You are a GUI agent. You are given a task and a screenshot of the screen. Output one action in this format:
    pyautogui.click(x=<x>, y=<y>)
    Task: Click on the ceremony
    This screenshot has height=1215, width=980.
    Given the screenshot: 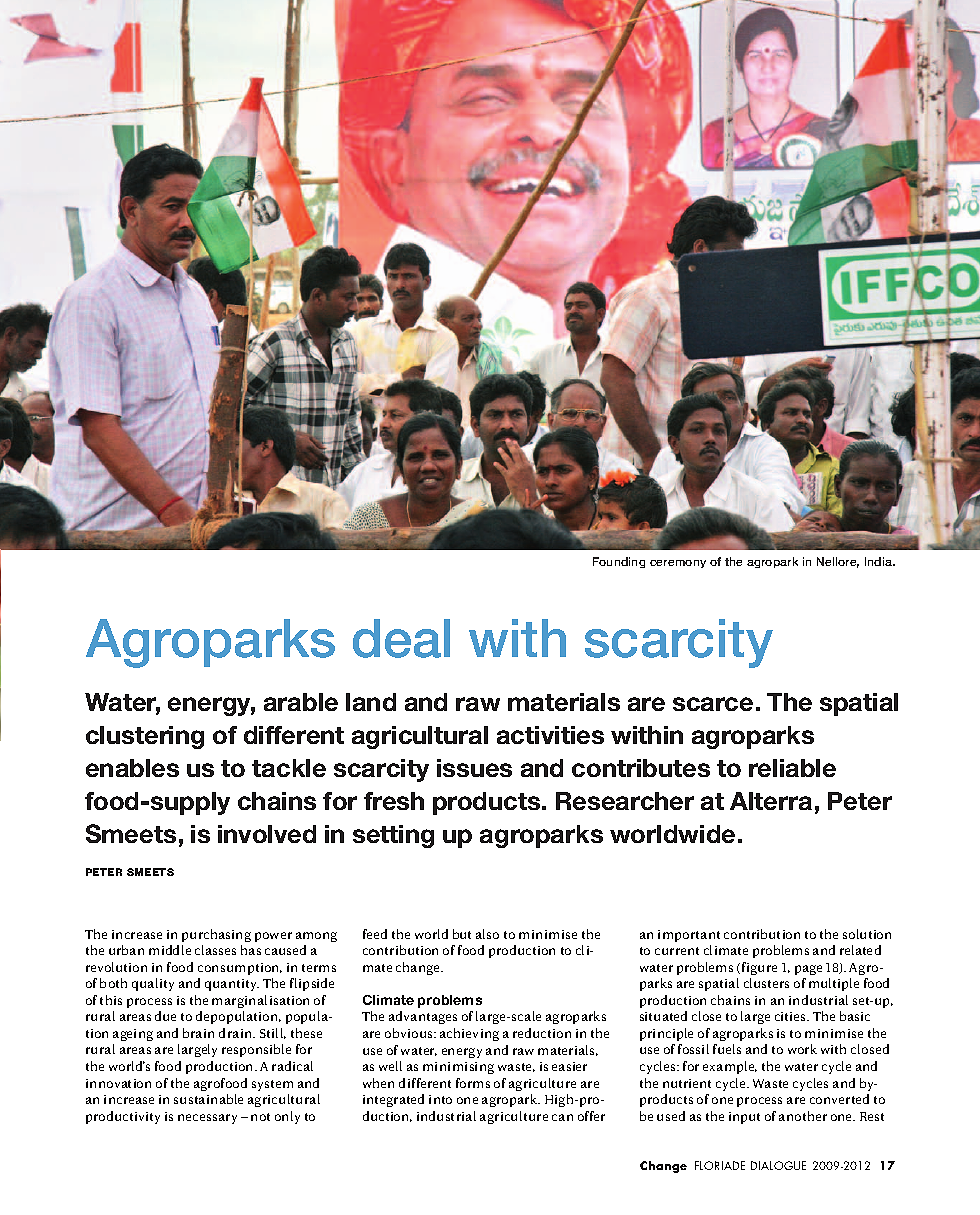 What is the action you would take?
    pyautogui.click(x=678, y=564)
